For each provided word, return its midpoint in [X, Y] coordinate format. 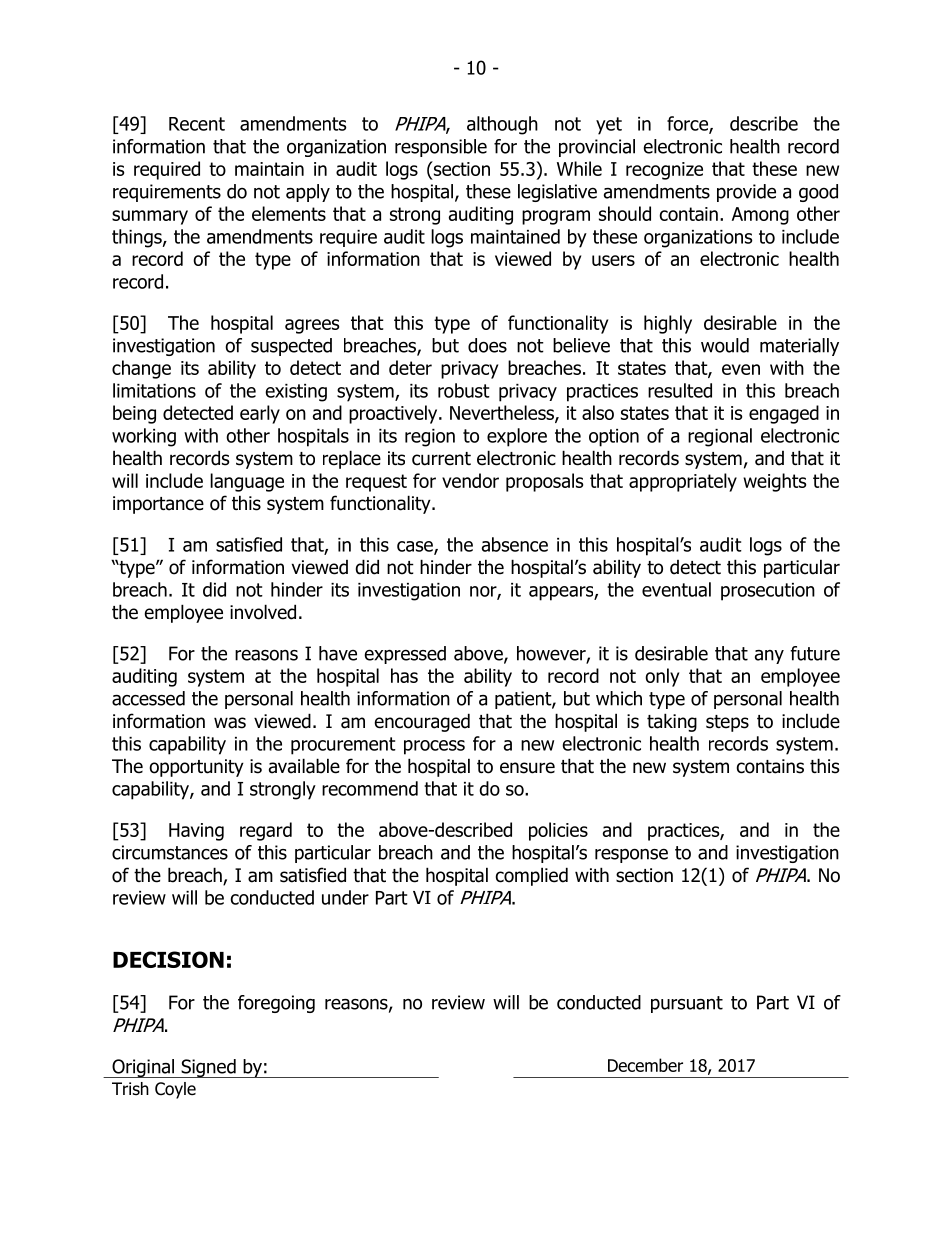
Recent [197, 124]
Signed [208, 1068]
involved [263, 612]
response [631, 855]
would [725, 345]
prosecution [768, 592]
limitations [154, 390]
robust [464, 390]
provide [746, 193]
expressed [405, 655]
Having [196, 832]
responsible [441, 148]
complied [532, 876]
